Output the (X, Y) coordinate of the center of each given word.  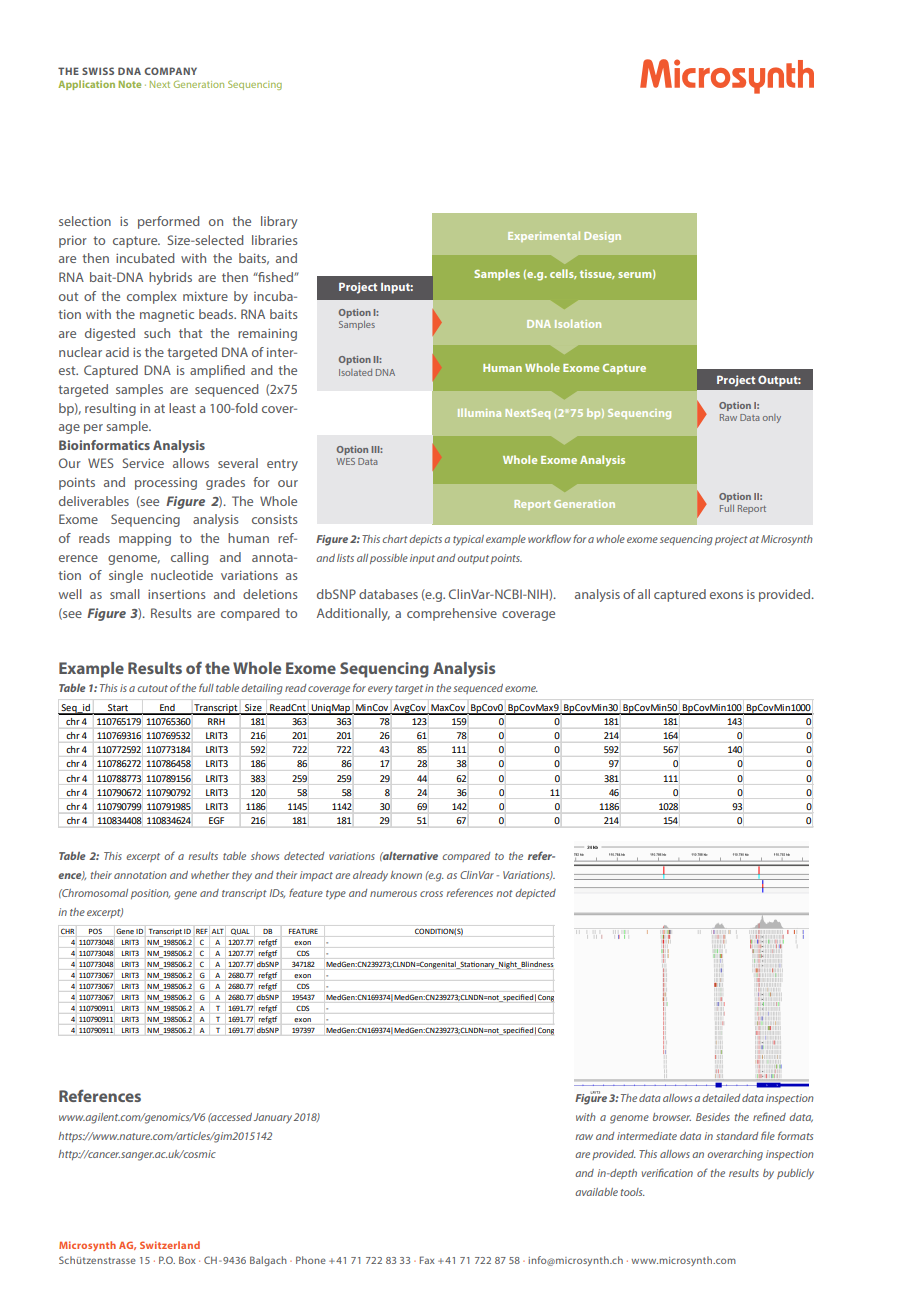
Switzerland (170, 1245)
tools (633, 1192)
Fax (427, 1260)
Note (130, 84)
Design (603, 237)
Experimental (544, 236)
